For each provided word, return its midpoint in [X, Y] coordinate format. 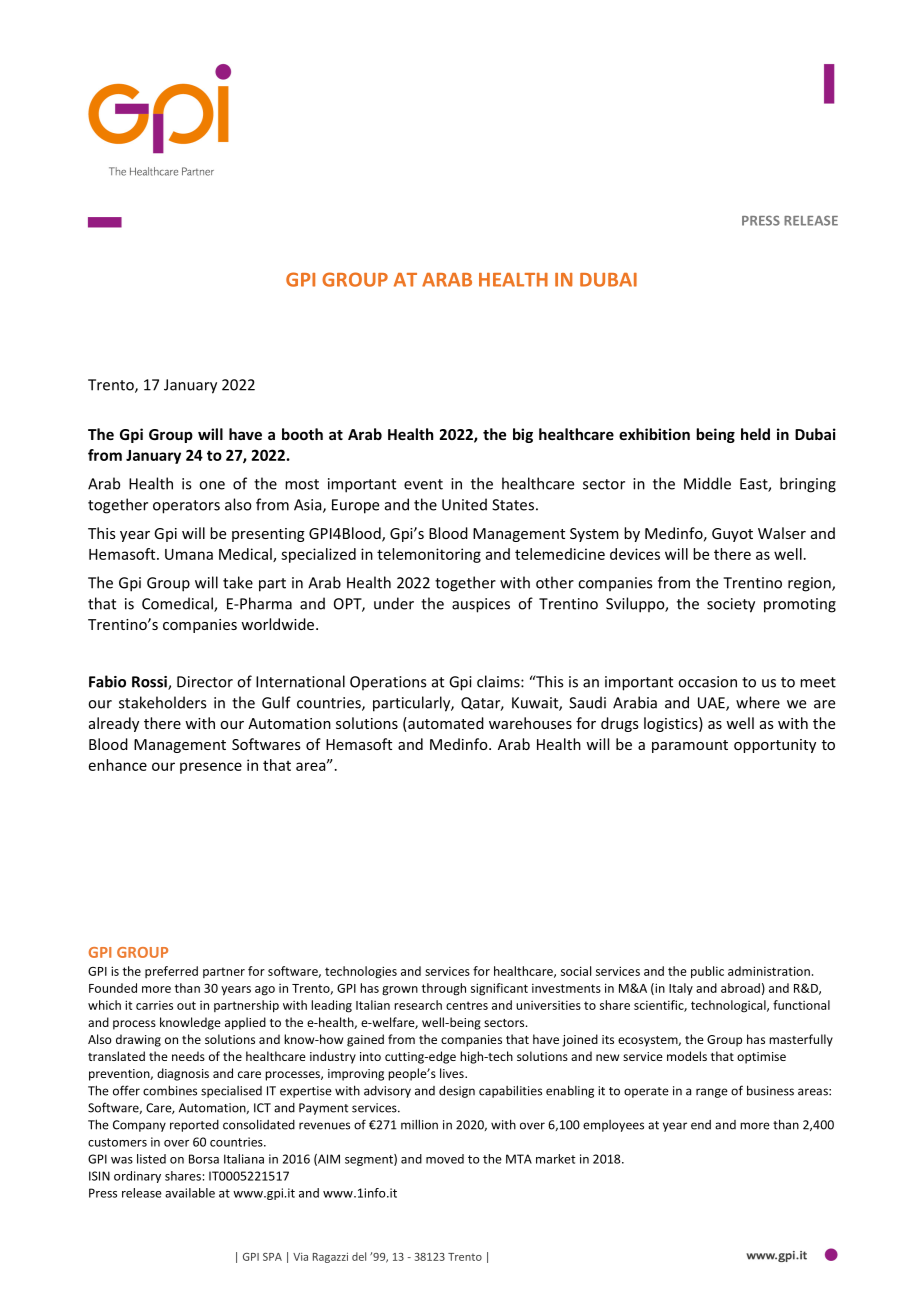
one [212, 485]
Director [205, 682]
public [707, 972]
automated [445, 724]
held [755, 434]
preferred [171, 972]
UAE [712, 704]
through [444, 989]
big [523, 435]
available [190, 1193]
